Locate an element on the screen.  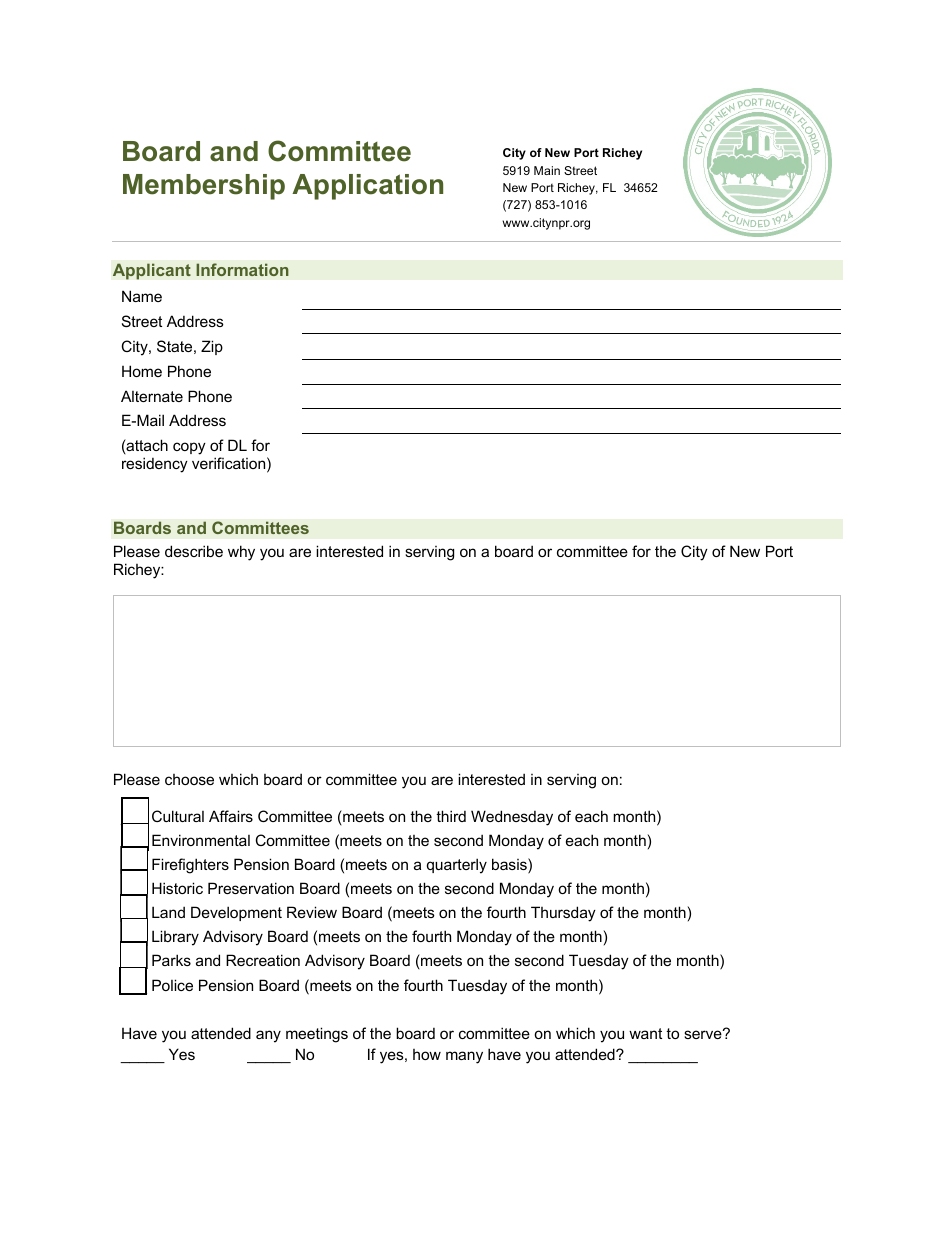
quarterly is located at coordinates (457, 866).
